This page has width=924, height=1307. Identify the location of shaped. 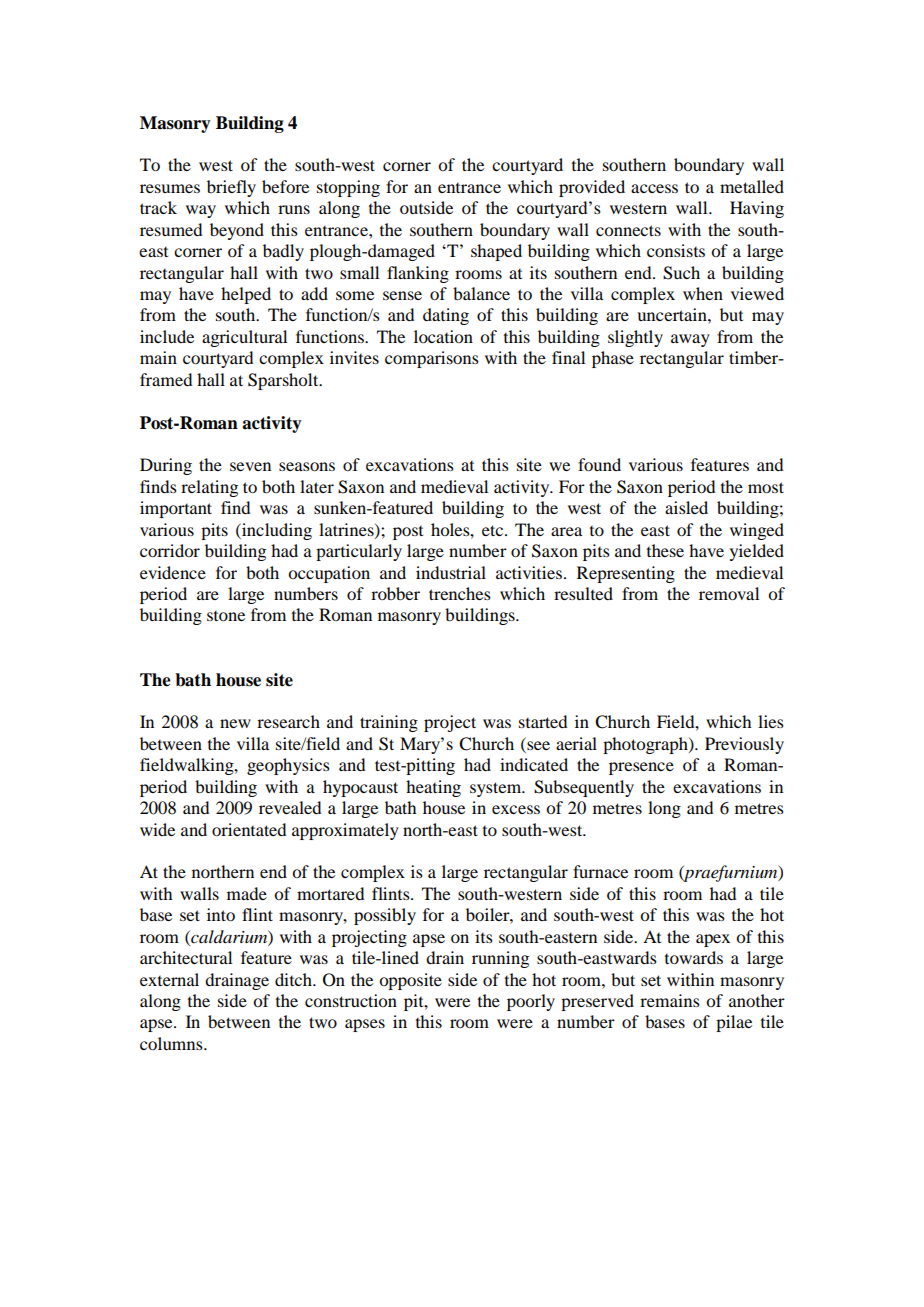
(496, 252).
